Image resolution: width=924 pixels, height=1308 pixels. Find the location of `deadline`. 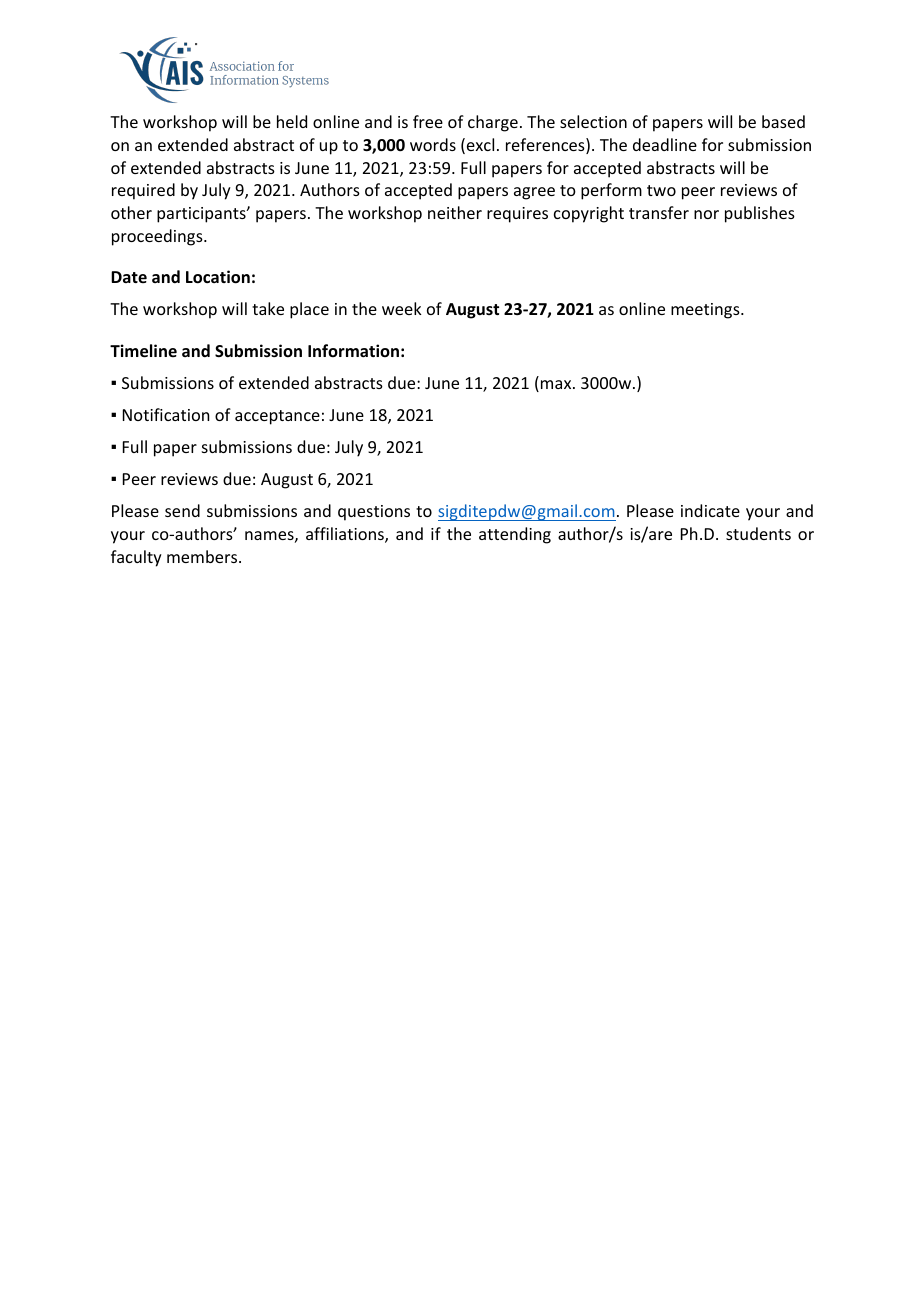

deadline is located at coordinates (665, 144).
